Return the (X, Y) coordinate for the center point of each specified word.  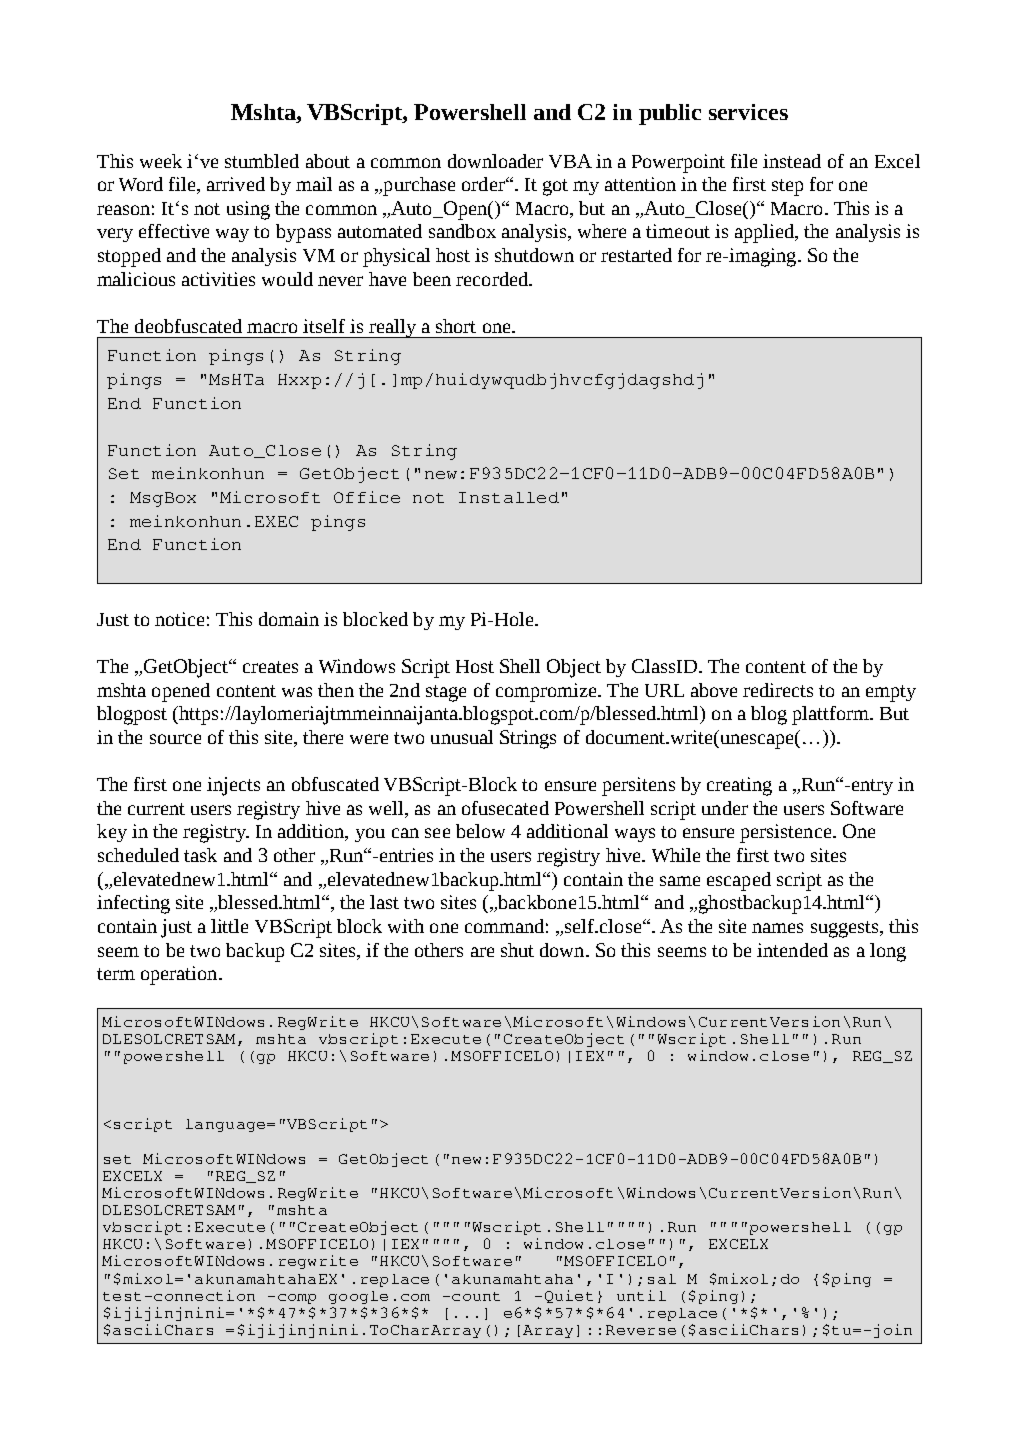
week (161, 161)
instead (792, 161)
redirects (778, 690)
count (476, 1296)
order (484, 184)
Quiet (569, 1296)
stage (446, 693)
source (175, 739)
